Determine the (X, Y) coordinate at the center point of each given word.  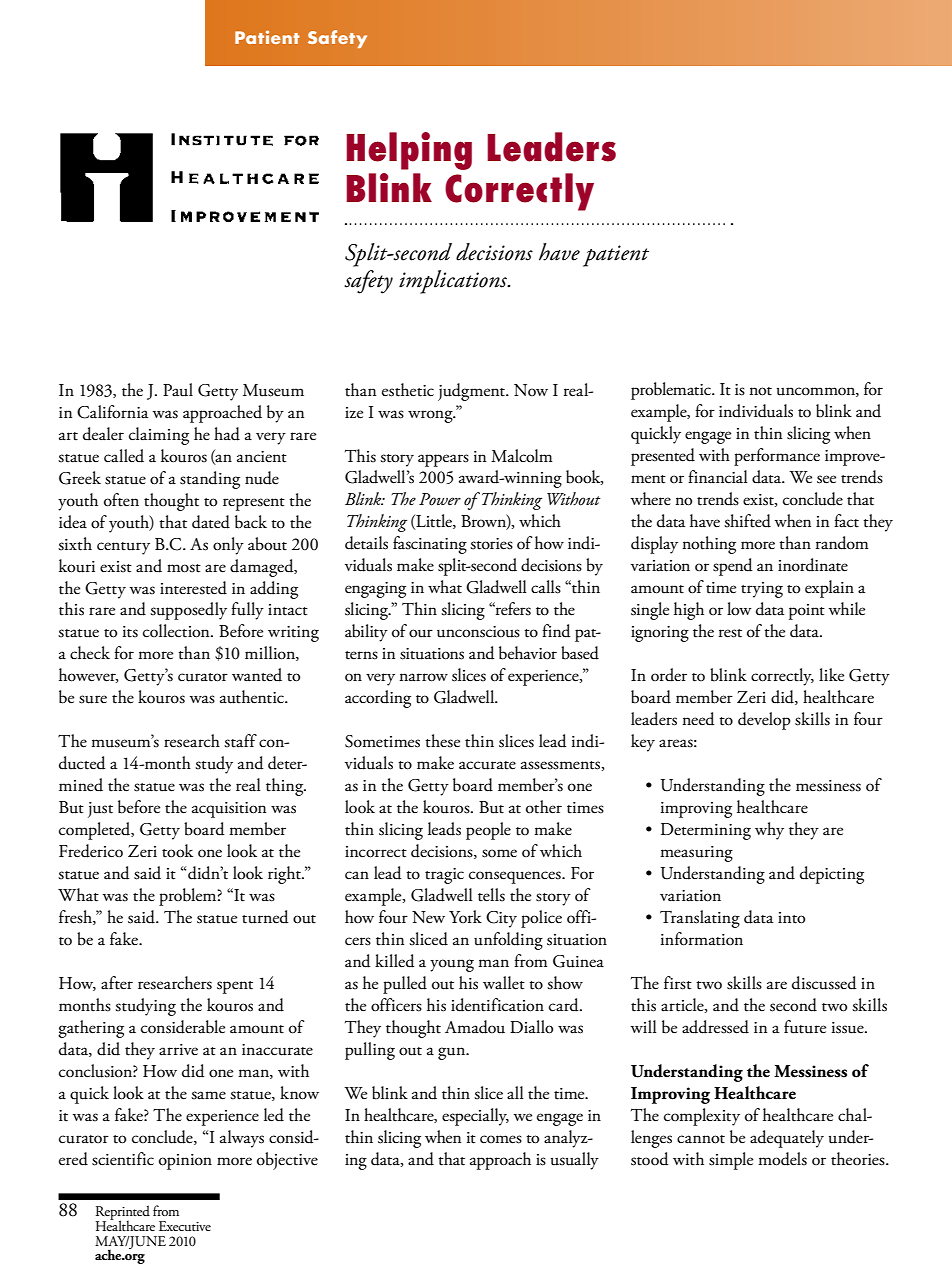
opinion (185, 1162)
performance (777, 457)
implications (454, 282)
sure (93, 699)
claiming (159, 436)
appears (443, 460)
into (791, 918)
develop (764, 721)
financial (718, 477)
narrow (424, 677)
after (117, 983)
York (465, 916)
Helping (409, 151)
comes (501, 1139)
